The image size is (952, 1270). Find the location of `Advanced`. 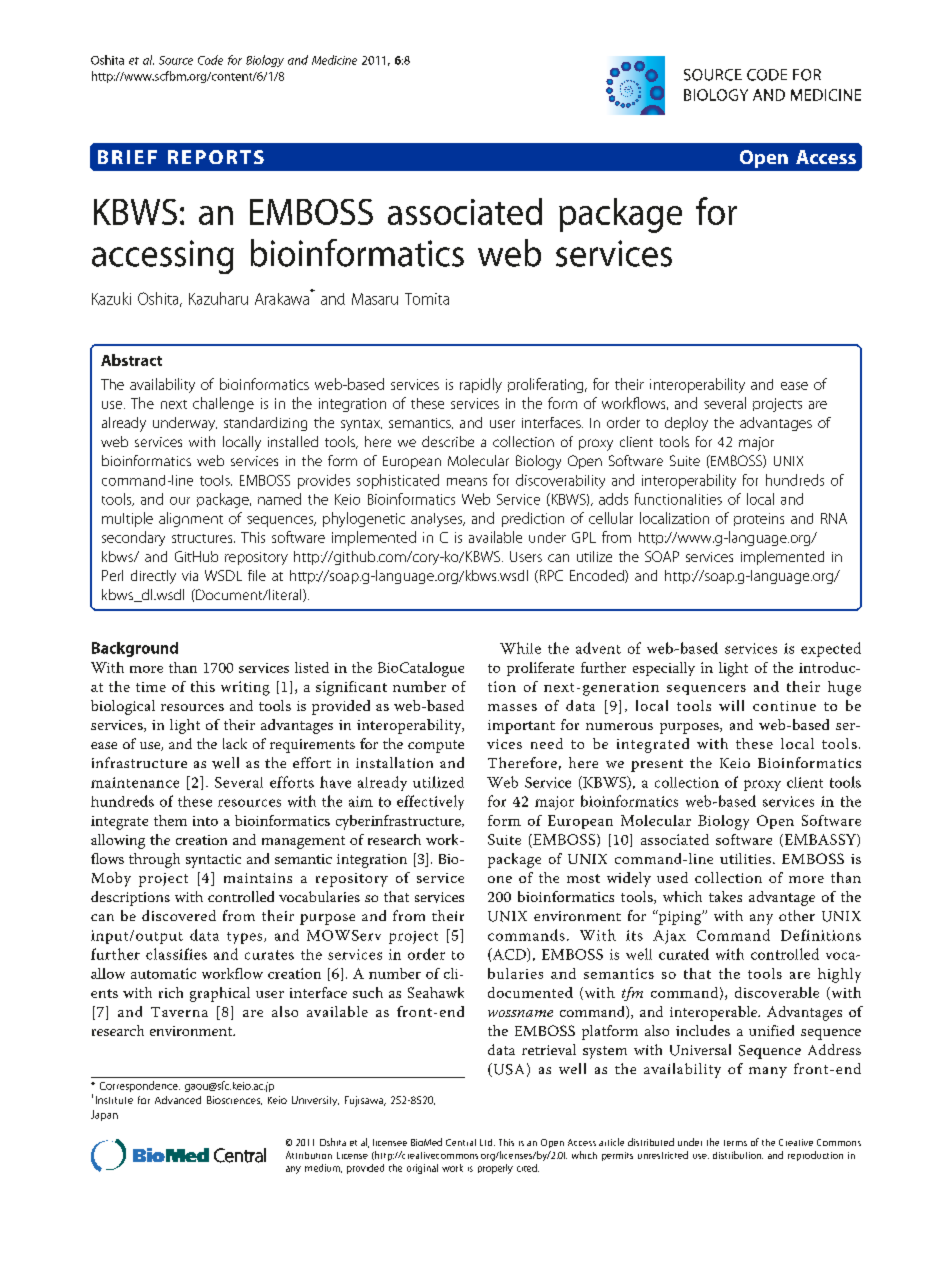

Advanced is located at coordinates (178, 1100).
